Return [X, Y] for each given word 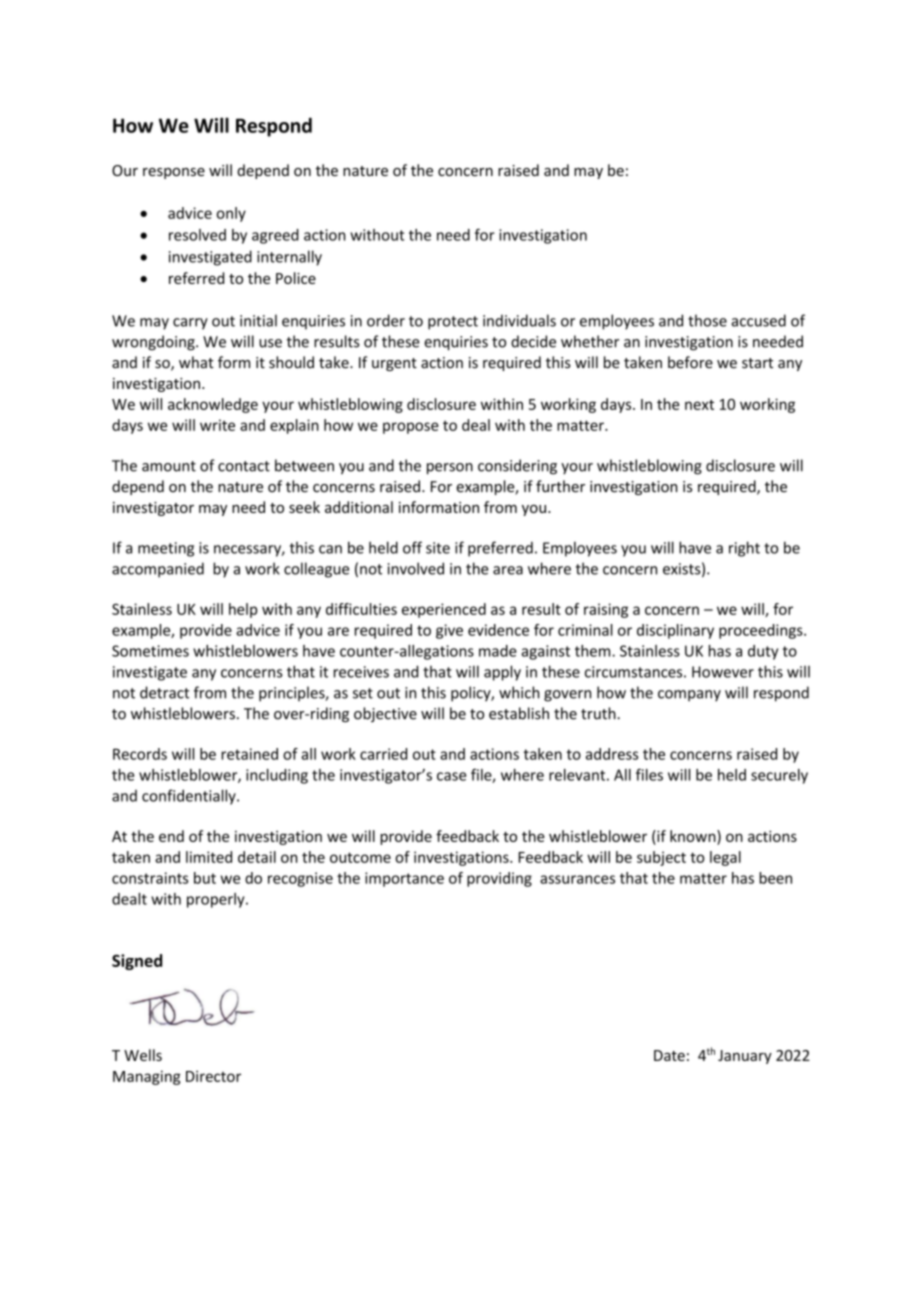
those [707, 320]
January [745, 1057]
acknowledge [213, 405]
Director [213, 1076]
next [699, 405]
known [694, 836]
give [449, 631]
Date [669, 1055]
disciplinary [675, 631]
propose [411, 428]
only [231, 214]
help [243, 610]
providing [499, 879]
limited [209, 857]
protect [453, 323]
